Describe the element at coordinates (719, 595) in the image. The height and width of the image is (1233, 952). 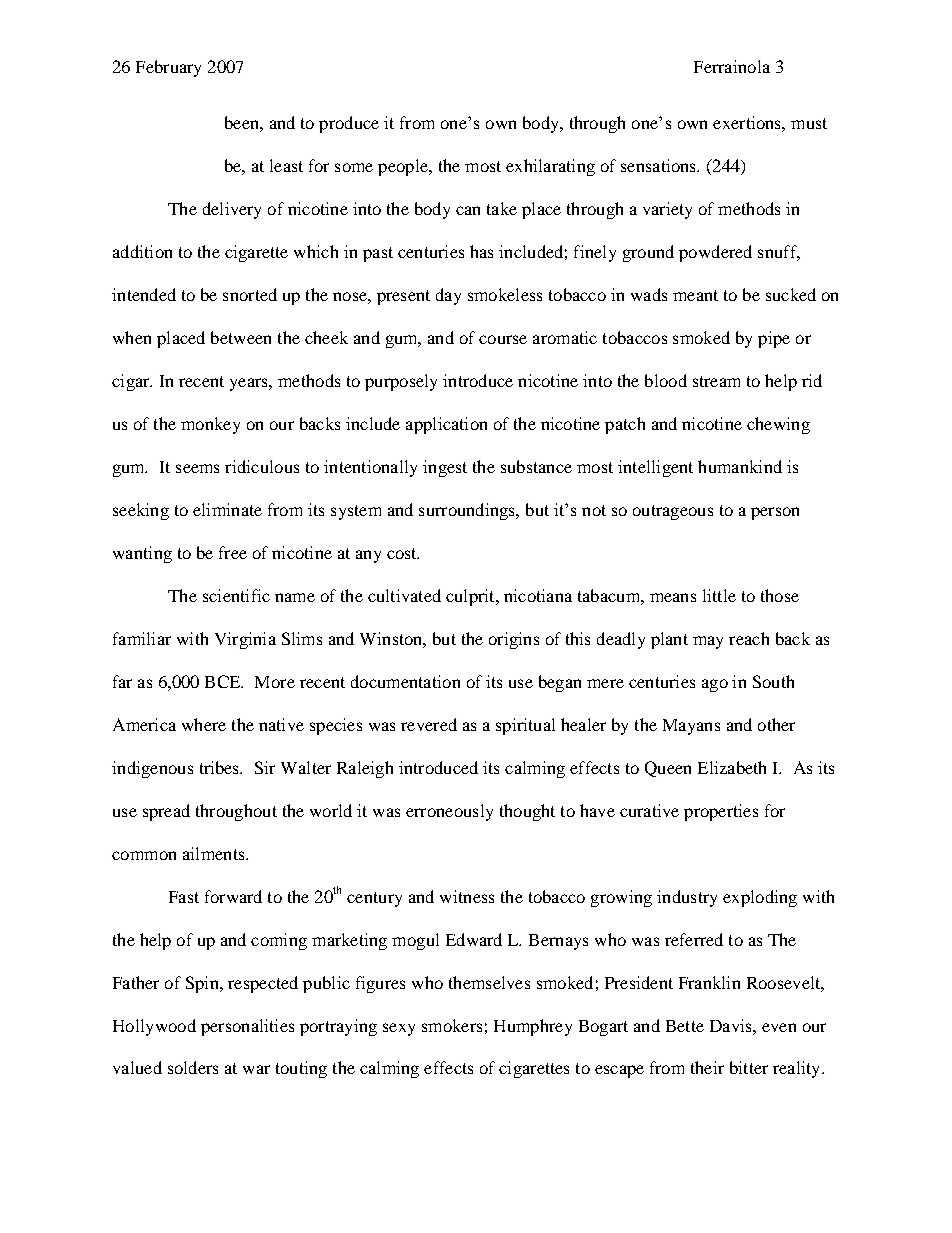
I see `little` at that location.
